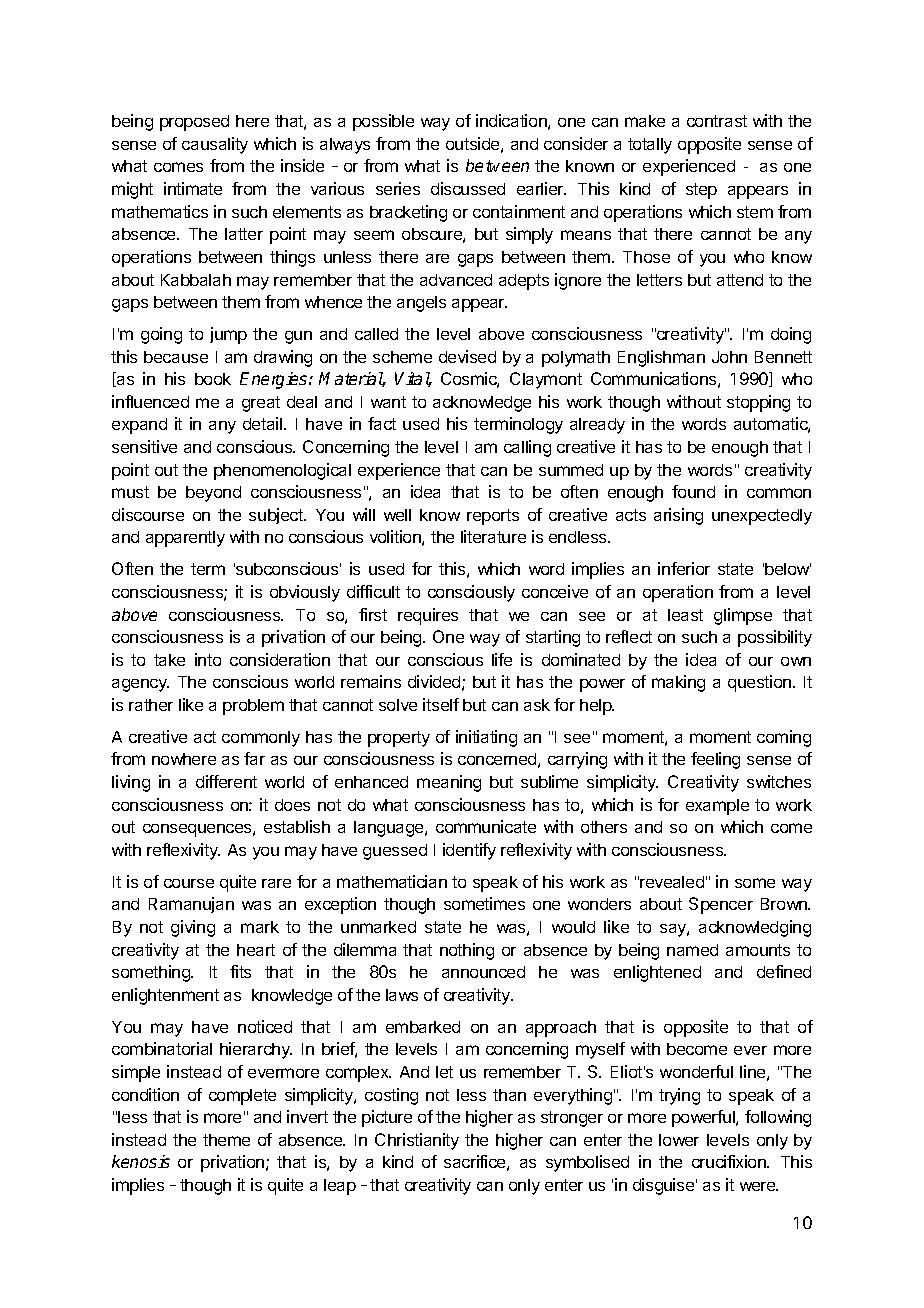 Image resolution: width=924 pixels, height=1308 pixels. What do you see at coordinates (193, 928) in the image?
I see `giving` at bounding box center [193, 928].
